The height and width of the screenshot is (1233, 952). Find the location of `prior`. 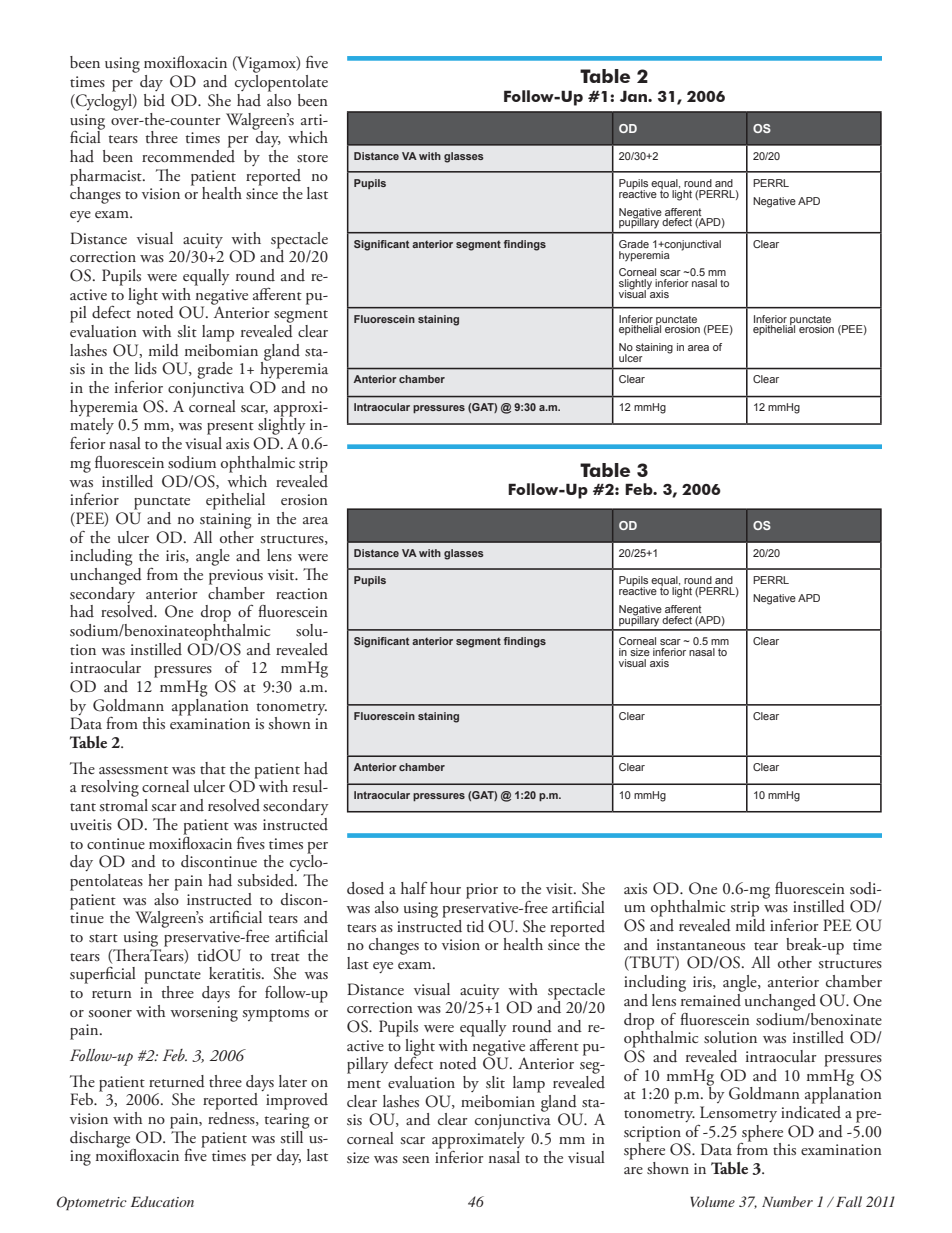

prior is located at coordinates (482, 891).
